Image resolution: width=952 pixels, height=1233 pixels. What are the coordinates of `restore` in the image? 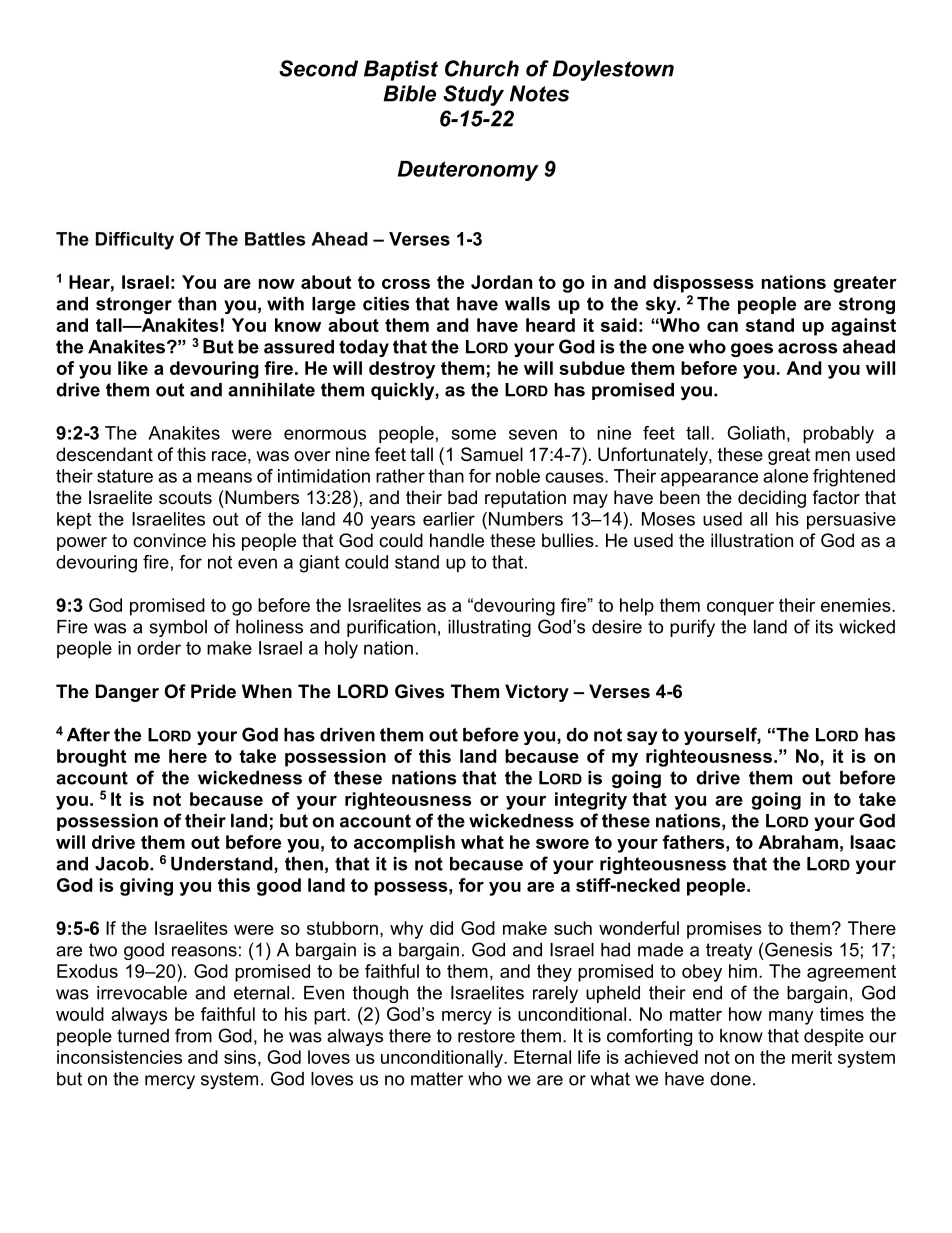 It's located at (486, 1036).
